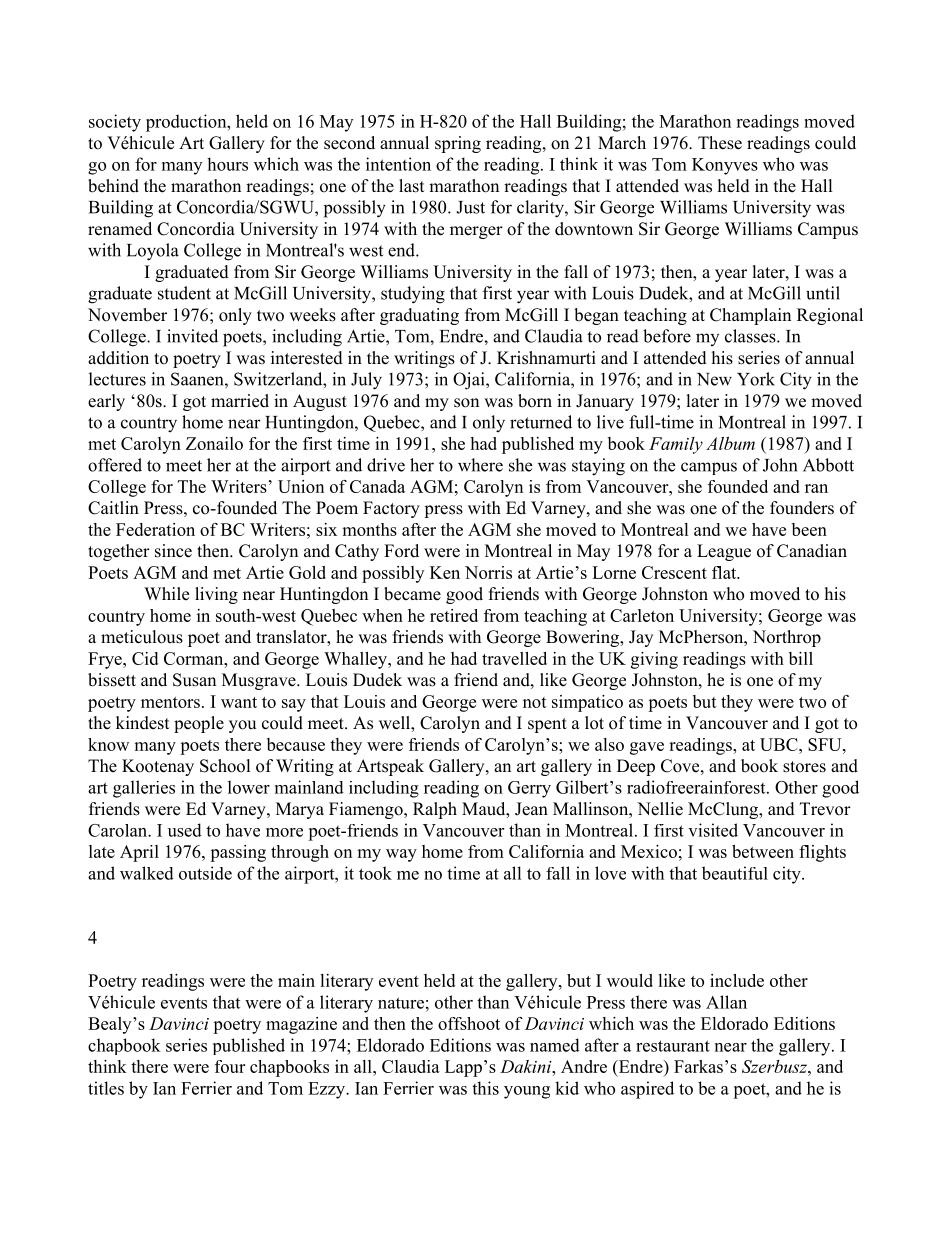 This image has width=952, height=1233. What do you see at coordinates (673, 1046) in the image?
I see `restaurant` at bounding box center [673, 1046].
